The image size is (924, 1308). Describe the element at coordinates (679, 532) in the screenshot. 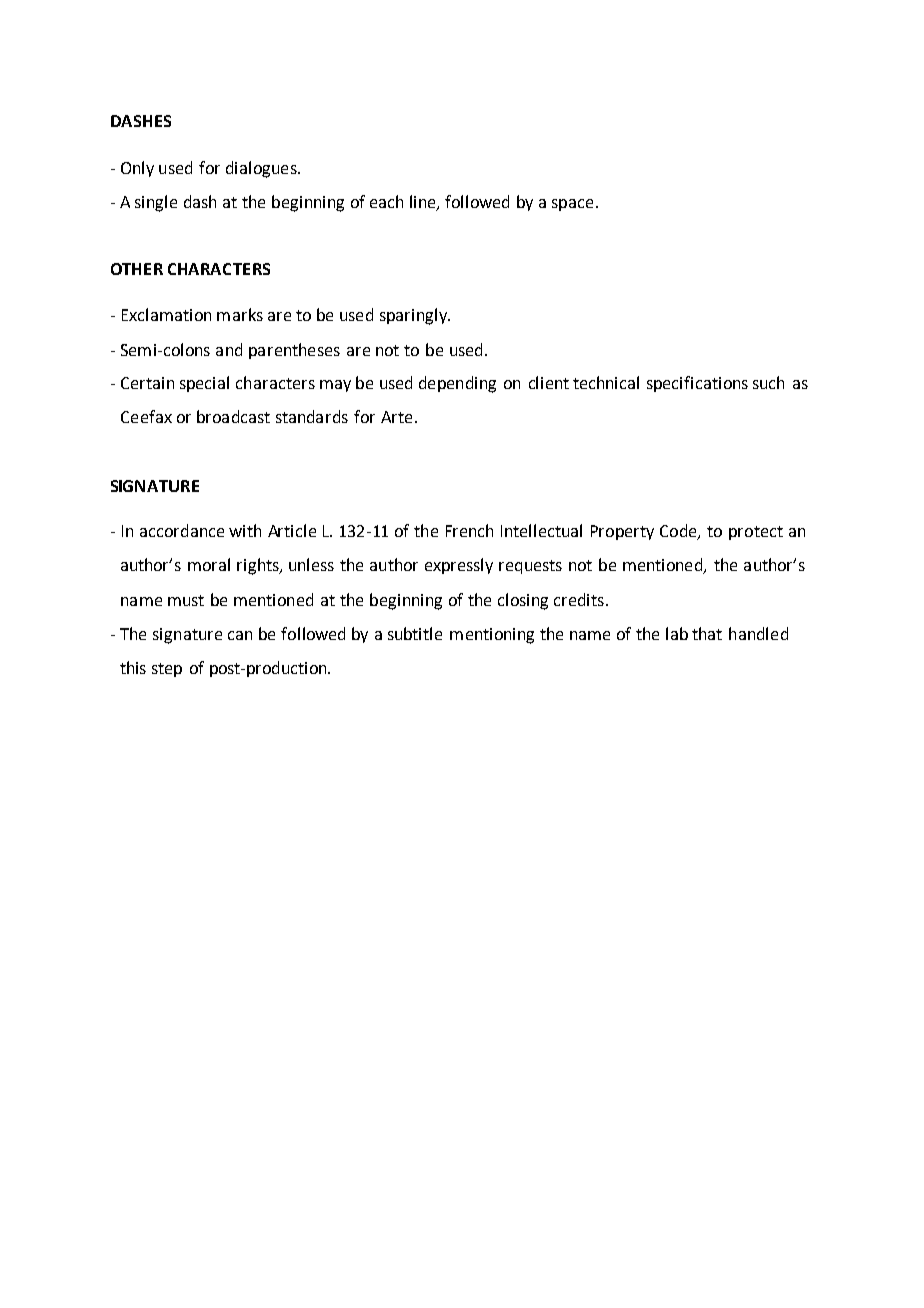

I see `Code` at that location.
